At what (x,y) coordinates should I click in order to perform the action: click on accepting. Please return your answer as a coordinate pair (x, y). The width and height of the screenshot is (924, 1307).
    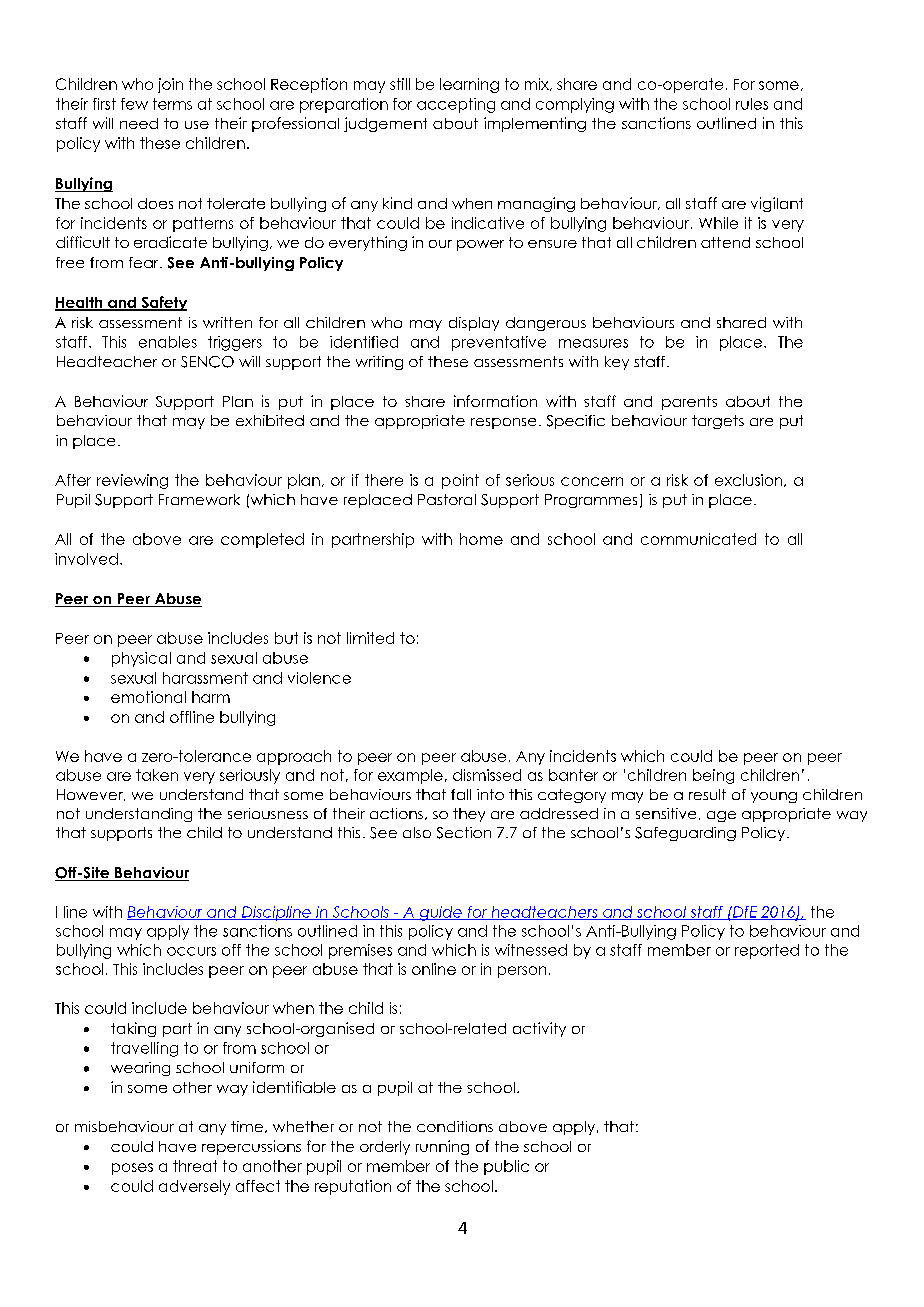
    Looking at the image, I should click on (456, 105).
